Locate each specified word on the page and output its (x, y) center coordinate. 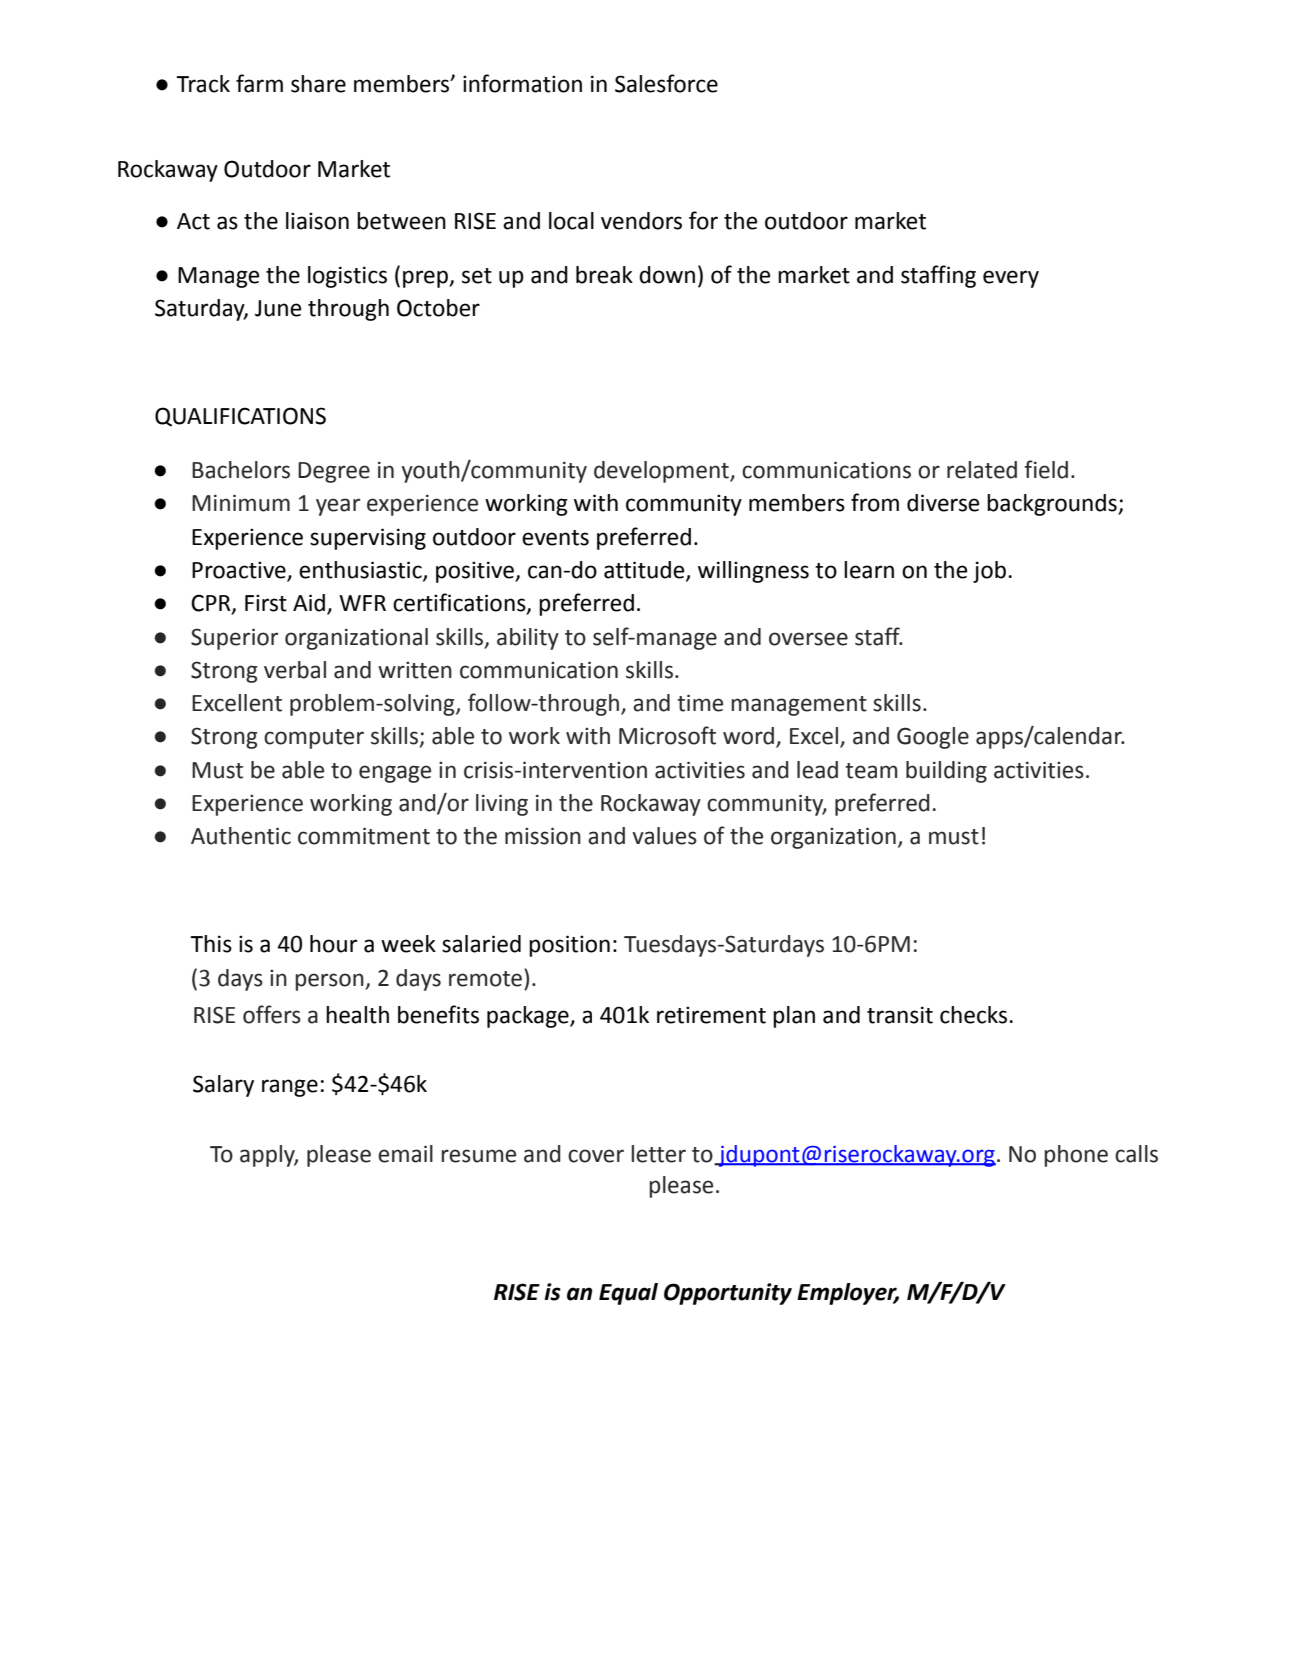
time (700, 703)
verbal (295, 670)
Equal (628, 1294)
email (405, 1154)
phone (1076, 1156)
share (318, 84)
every (1011, 279)
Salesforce (666, 83)
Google (933, 738)
